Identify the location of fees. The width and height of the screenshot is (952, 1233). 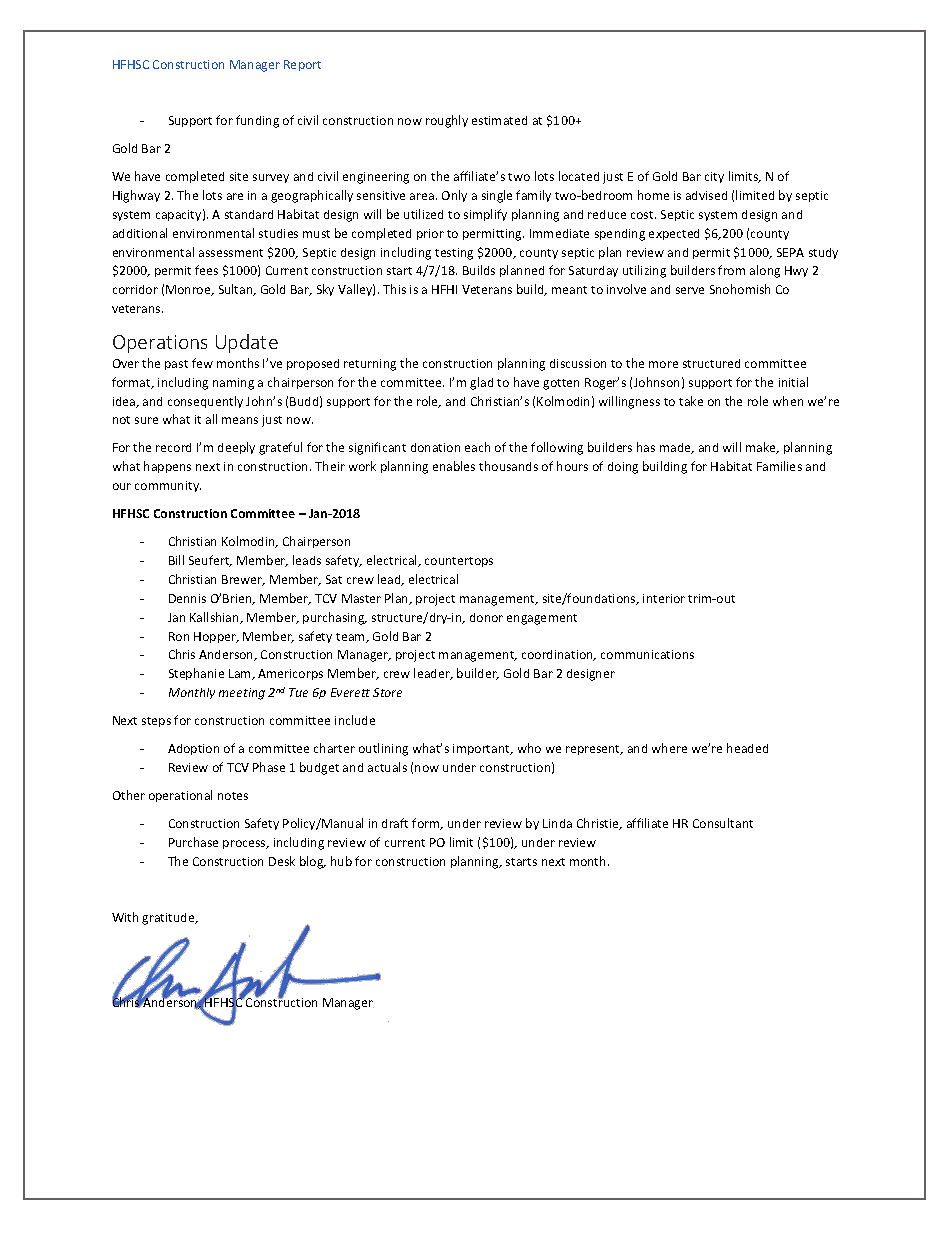
(206, 270).
